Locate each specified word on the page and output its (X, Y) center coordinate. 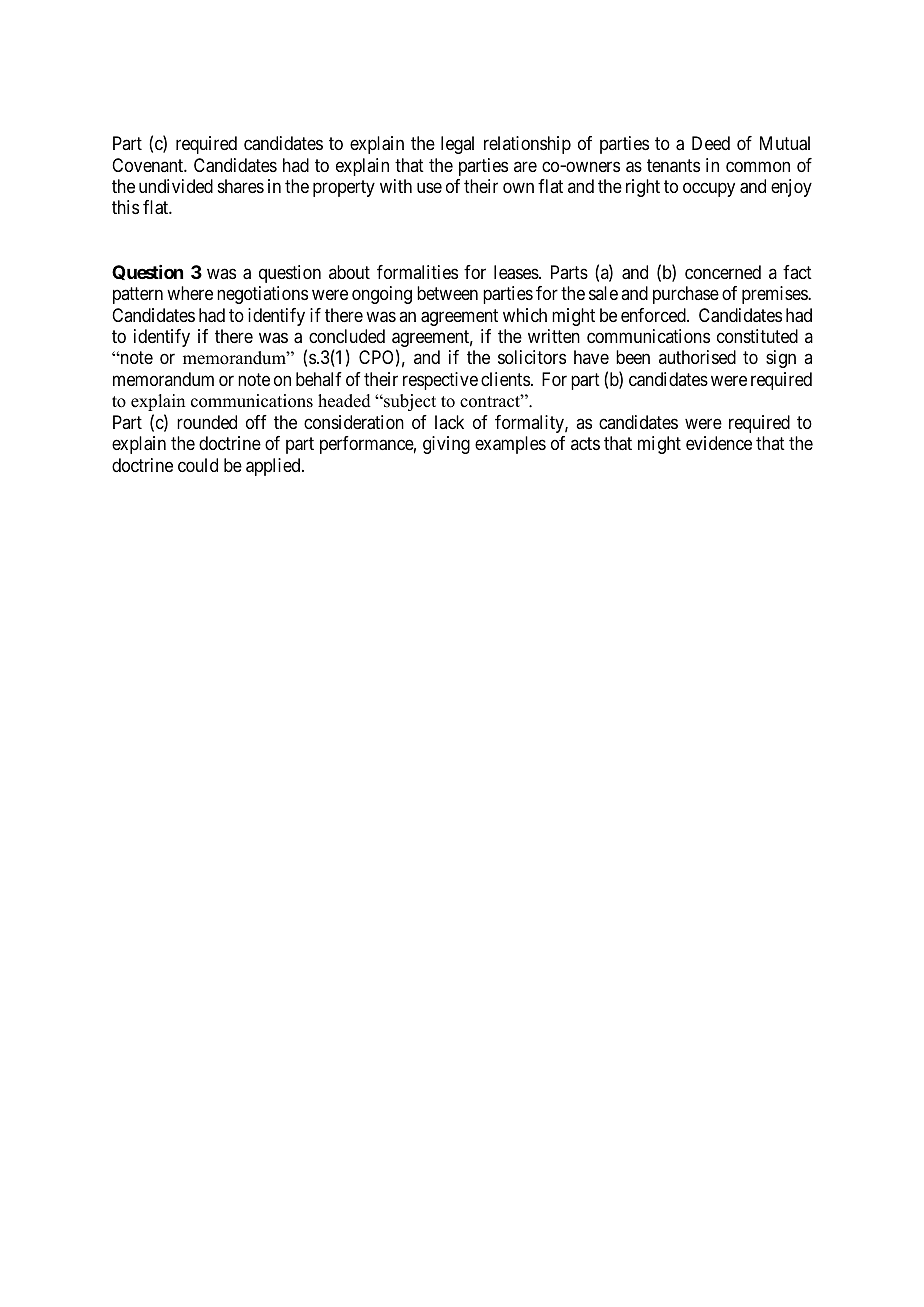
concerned (723, 272)
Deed (711, 143)
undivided (176, 186)
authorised (697, 357)
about (349, 272)
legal (457, 145)
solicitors (532, 357)
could (198, 465)
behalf (319, 379)
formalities (417, 272)
